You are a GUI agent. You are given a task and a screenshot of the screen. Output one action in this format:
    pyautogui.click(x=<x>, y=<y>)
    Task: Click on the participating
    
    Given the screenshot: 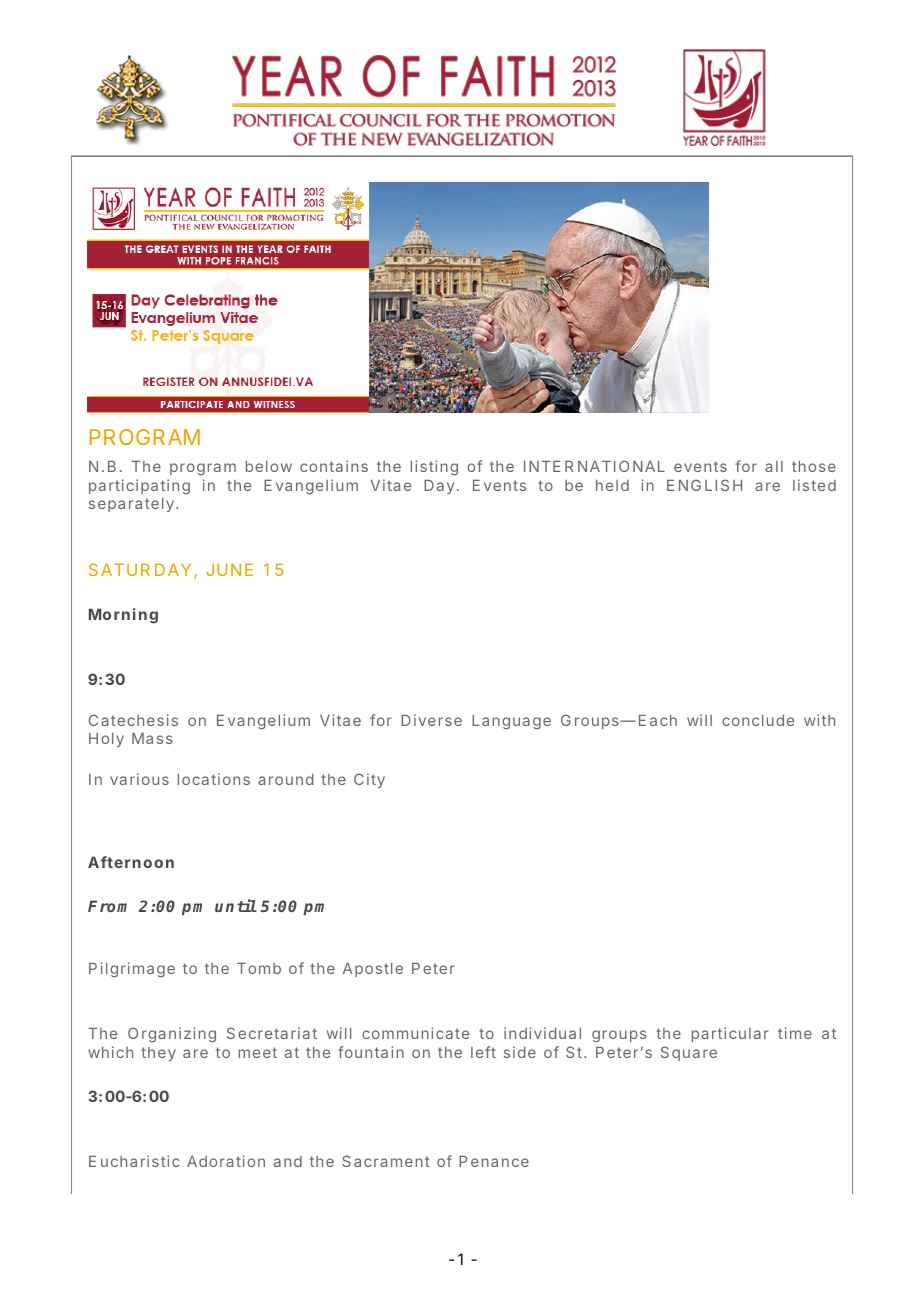 What is the action you would take?
    pyautogui.click(x=139, y=486)
